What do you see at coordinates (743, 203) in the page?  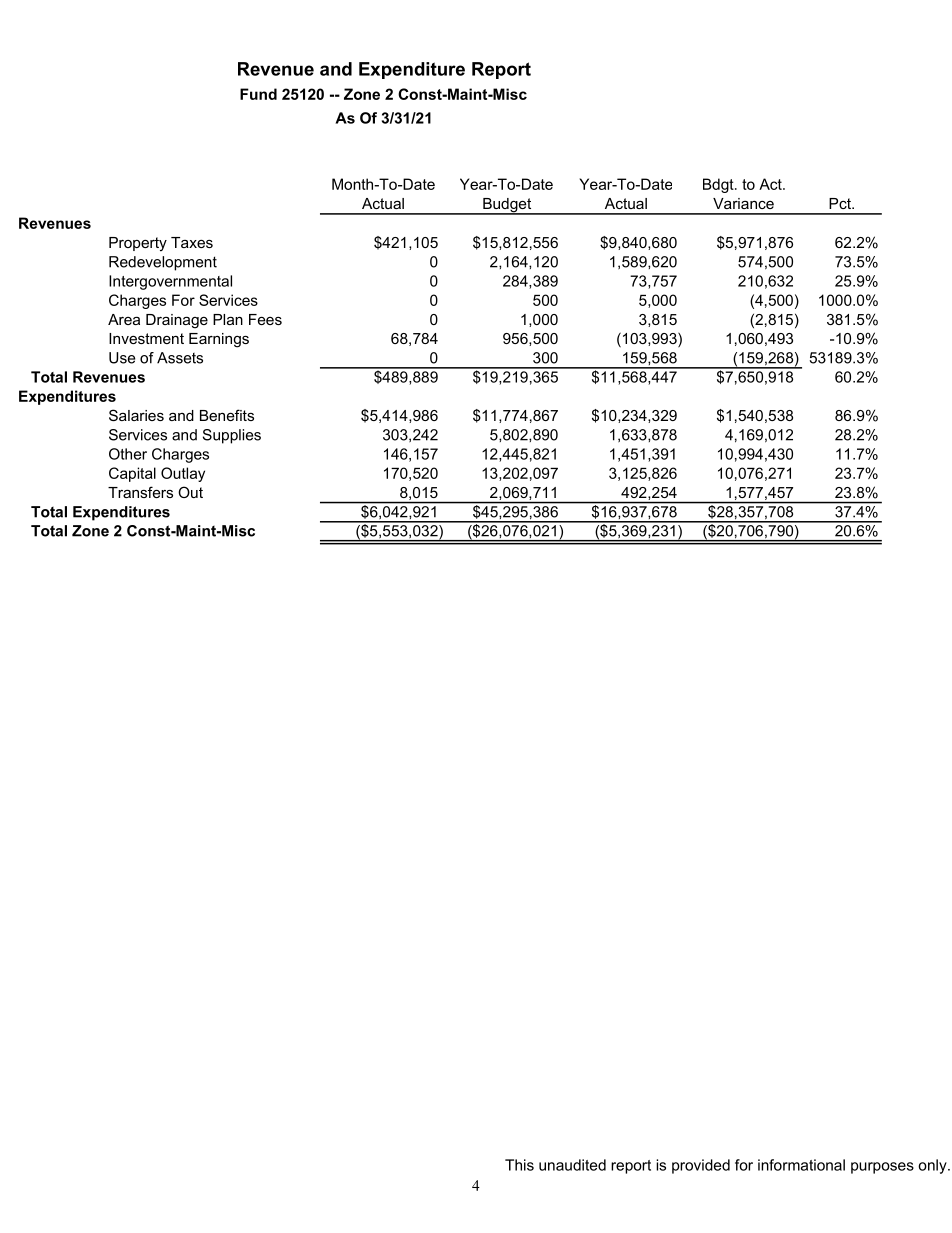 I see `Variance` at bounding box center [743, 203].
